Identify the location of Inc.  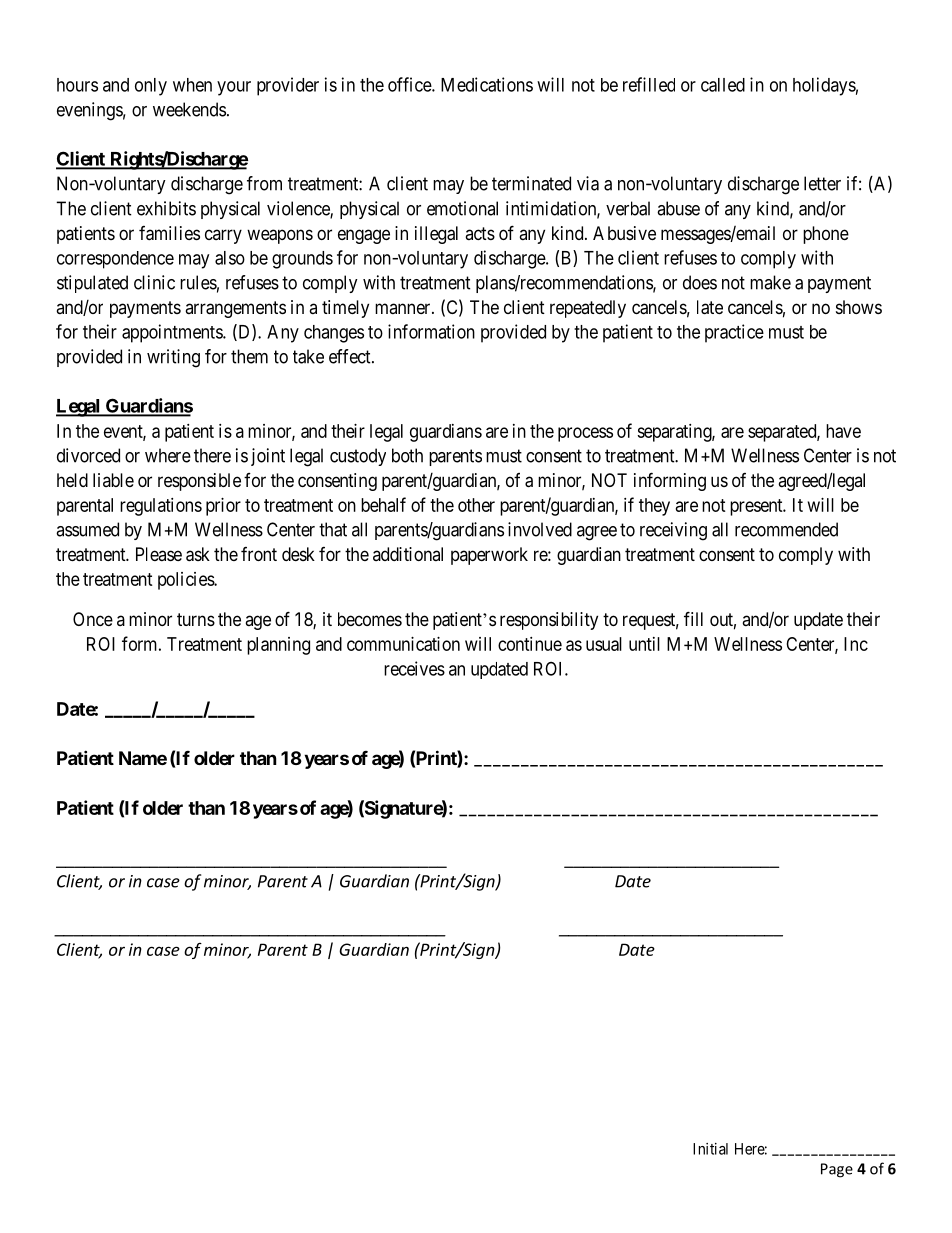
(856, 644).
